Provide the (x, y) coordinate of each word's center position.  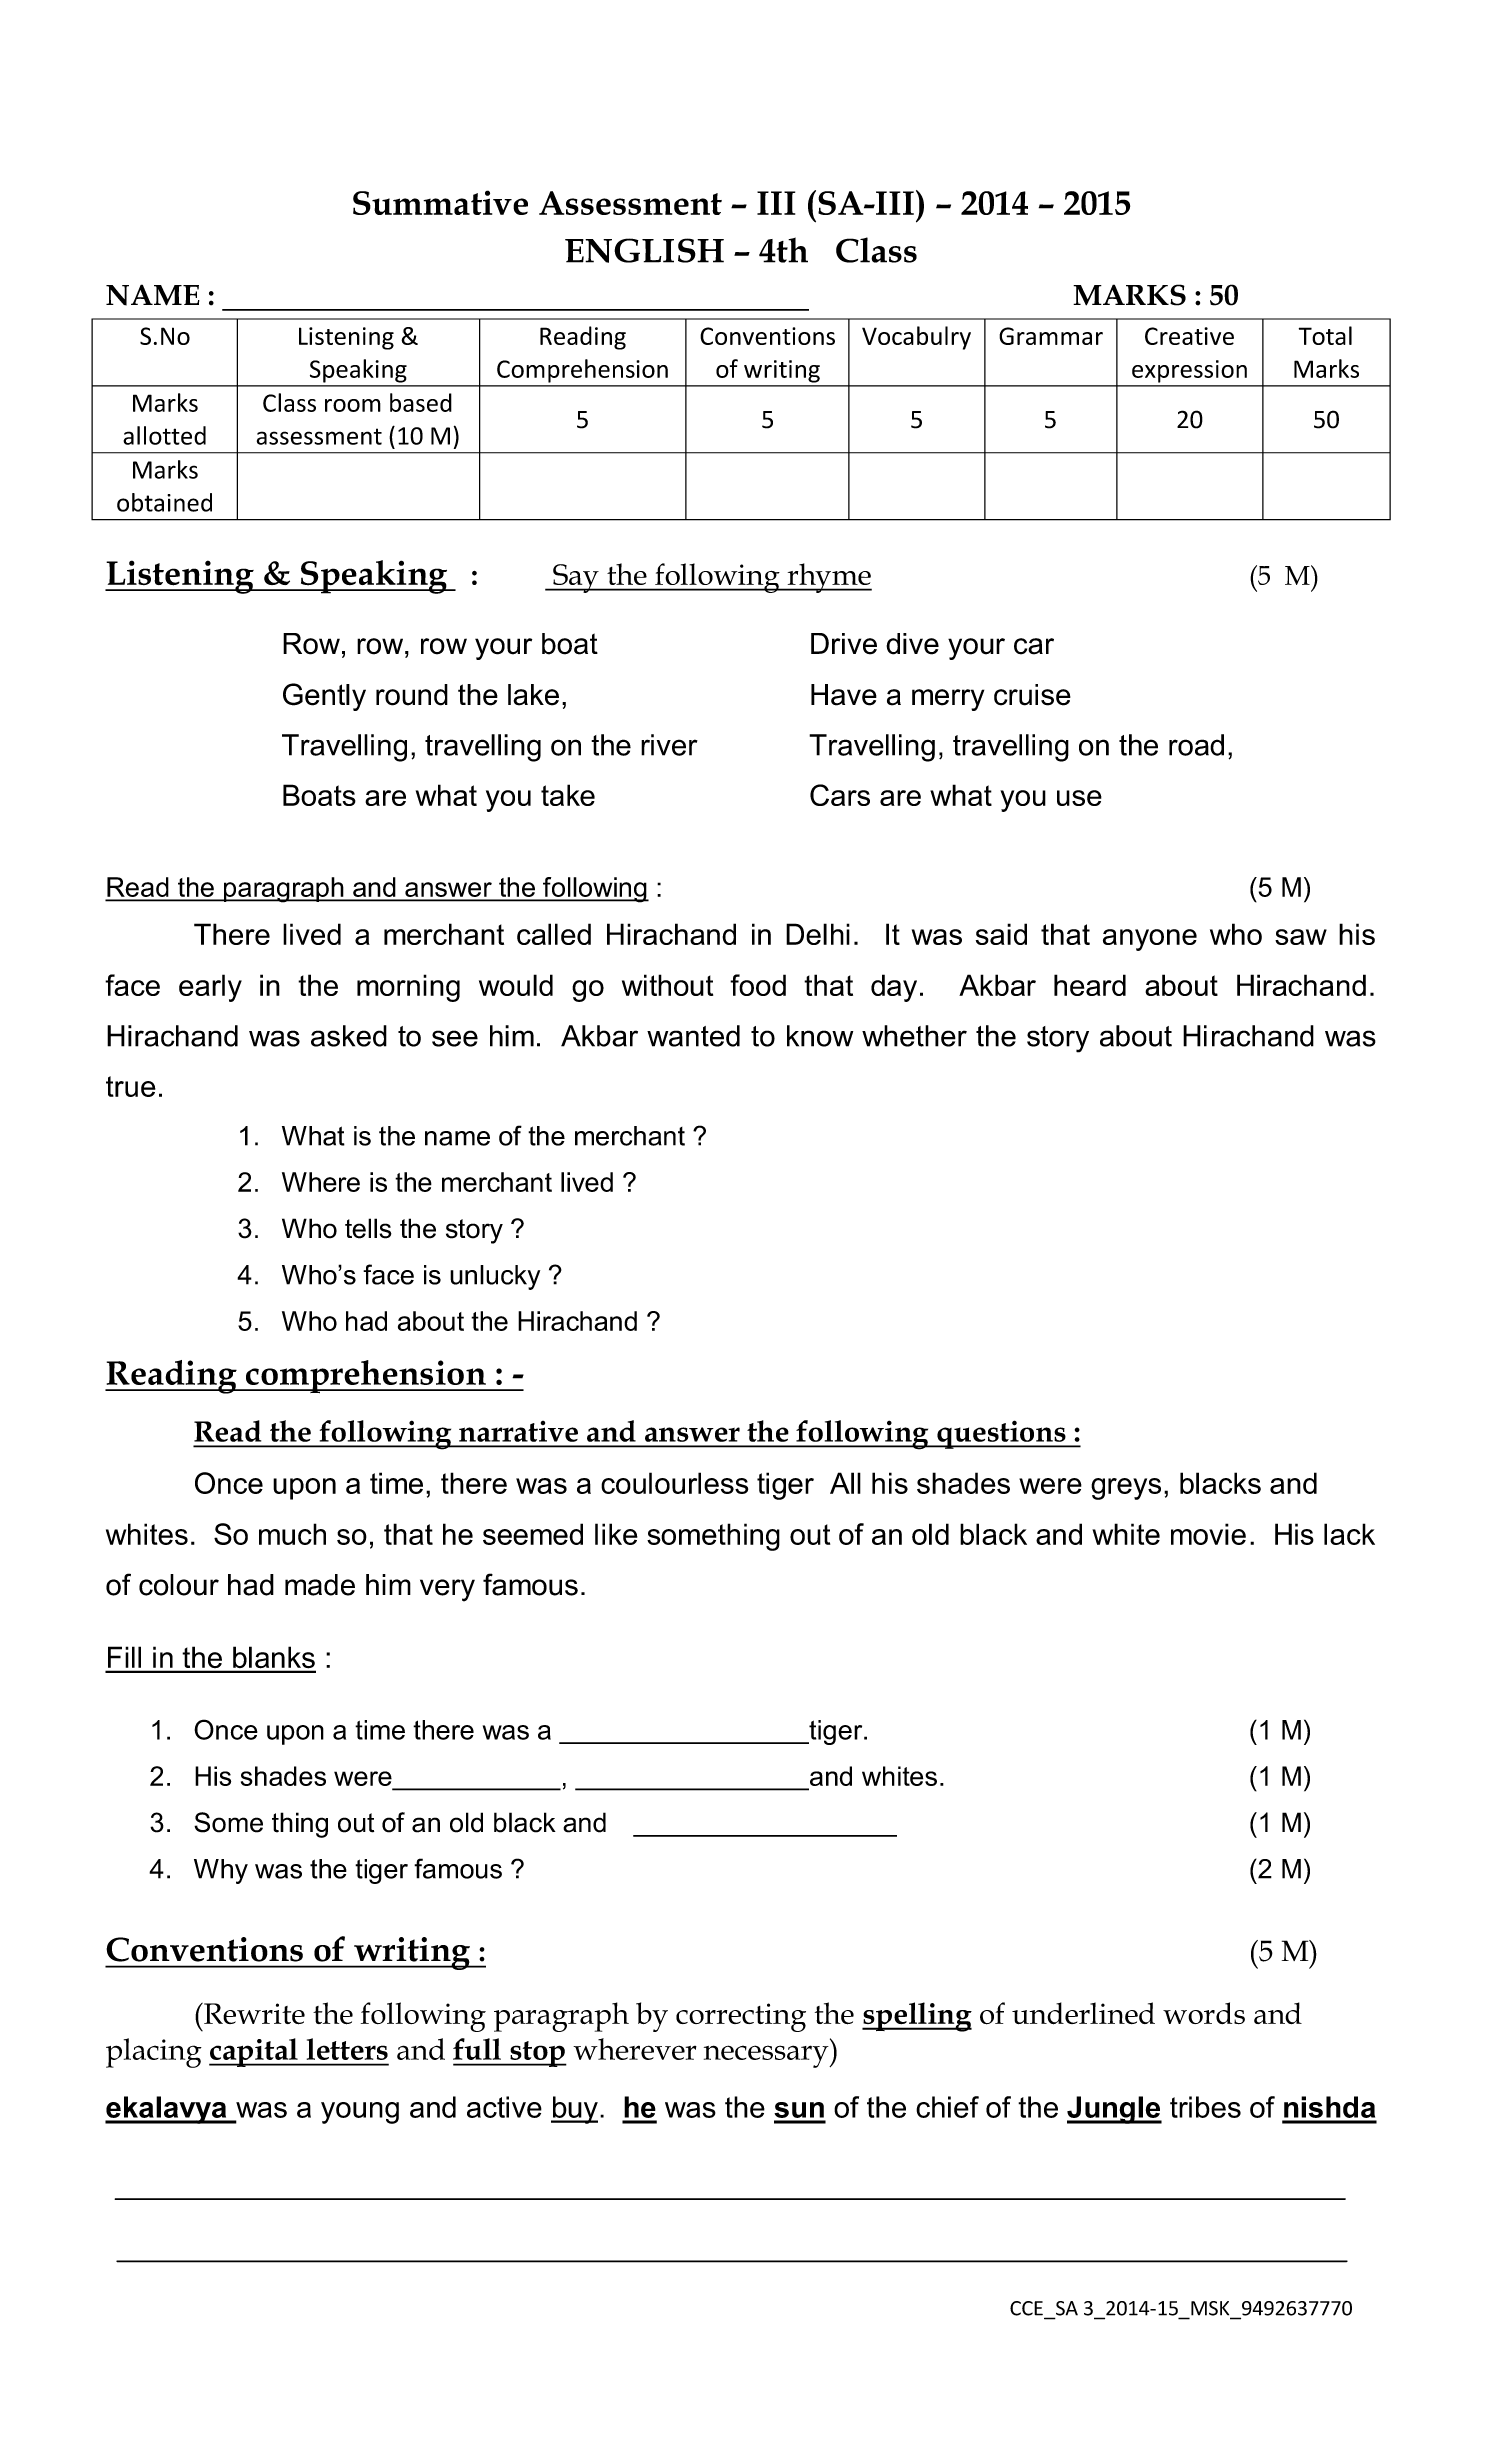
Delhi (818, 934)
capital (254, 2052)
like (616, 1534)
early (210, 988)
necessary (767, 2056)
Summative (440, 202)
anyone (1150, 940)
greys (1126, 1489)
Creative (1189, 336)
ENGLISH (644, 250)
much (292, 1534)
